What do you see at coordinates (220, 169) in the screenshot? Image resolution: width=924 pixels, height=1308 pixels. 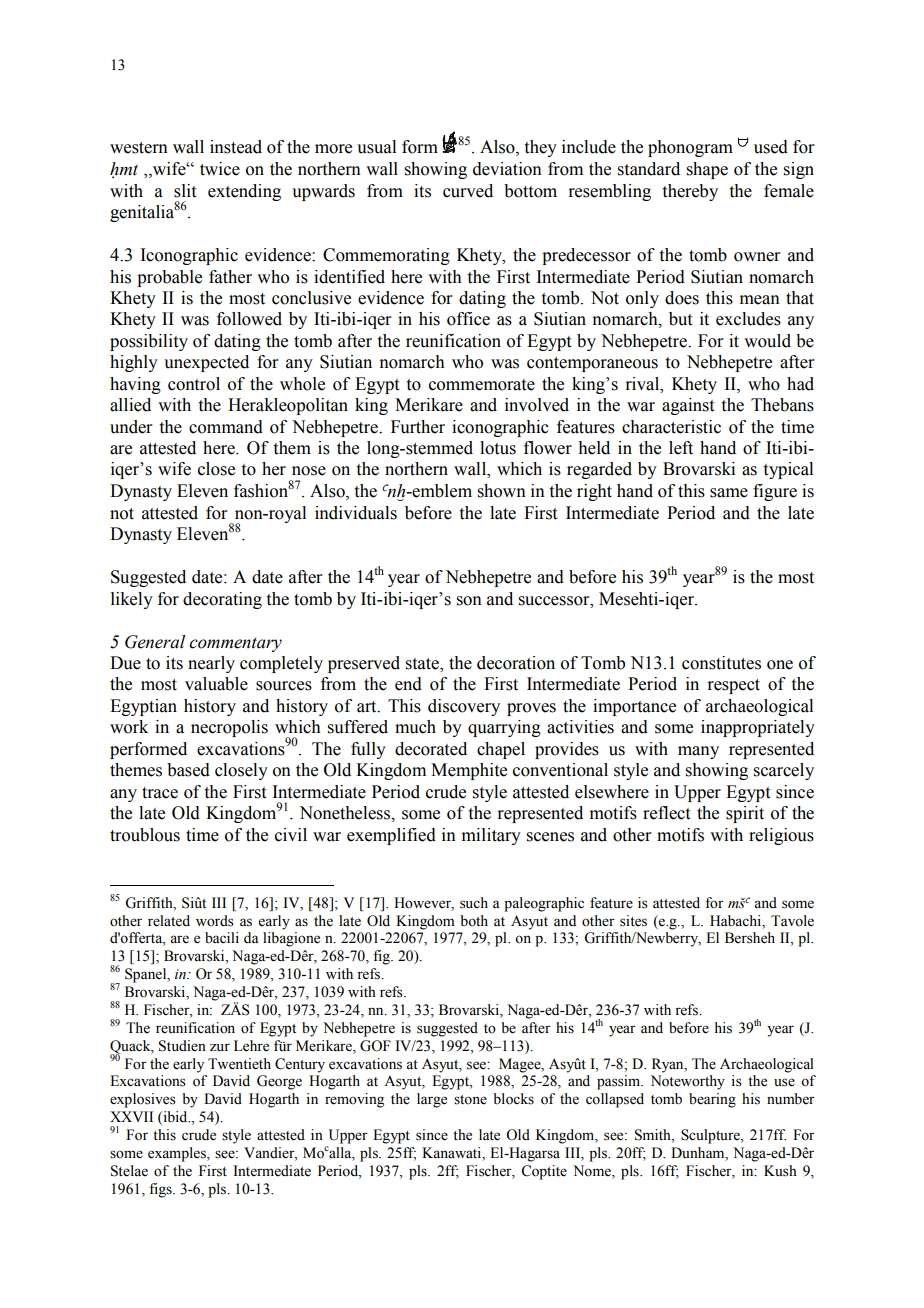 I see `twice` at bounding box center [220, 169].
